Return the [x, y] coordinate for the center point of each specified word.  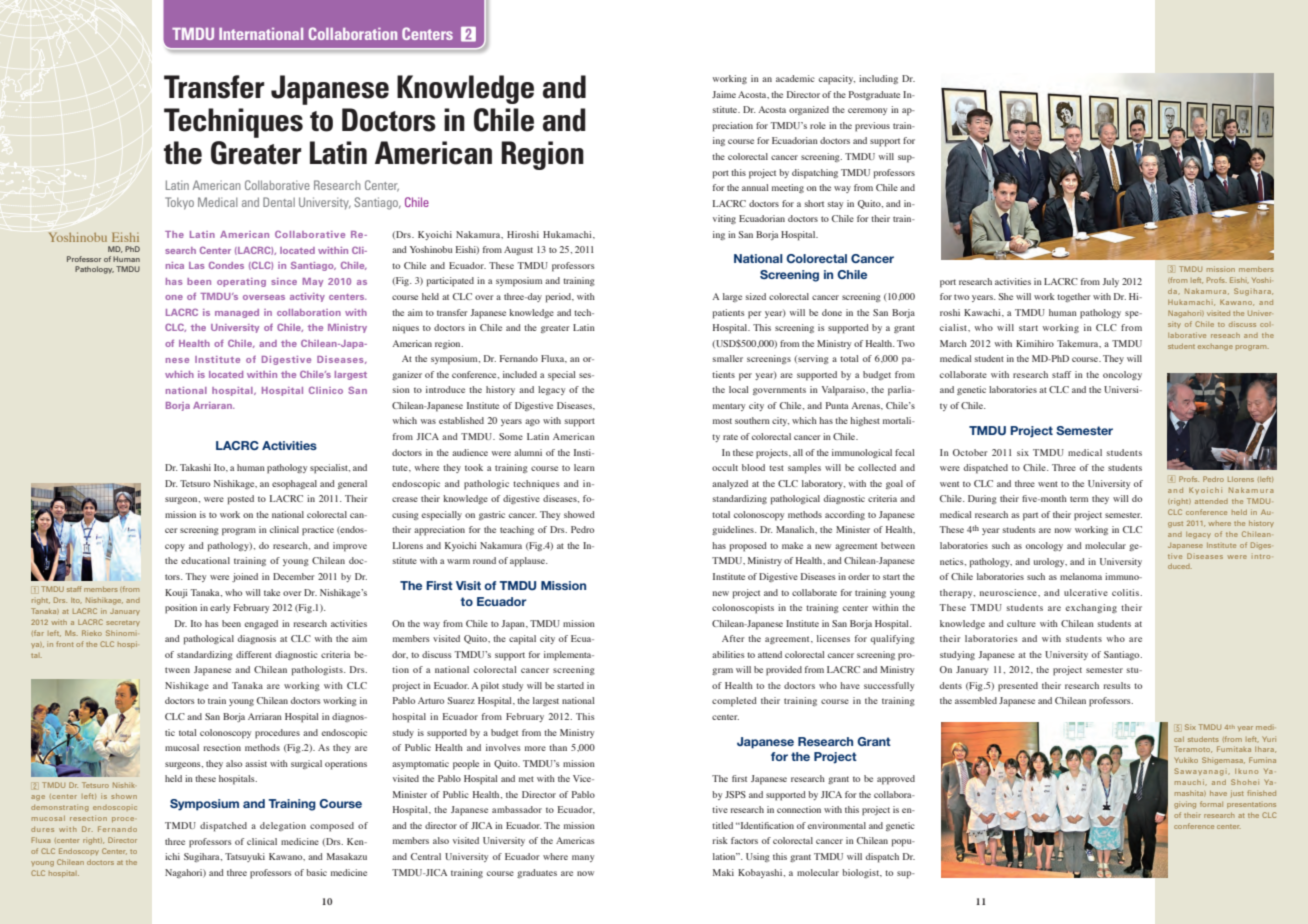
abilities [728, 654]
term [1079, 499]
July [1110, 282]
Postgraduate [874, 95]
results [1117, 685]
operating [241, 282]
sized [756, 296]
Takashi [195, 467]
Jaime [724, 94]
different [254, 654]
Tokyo [179, 203]
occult [725, 467]
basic [316, 872]
